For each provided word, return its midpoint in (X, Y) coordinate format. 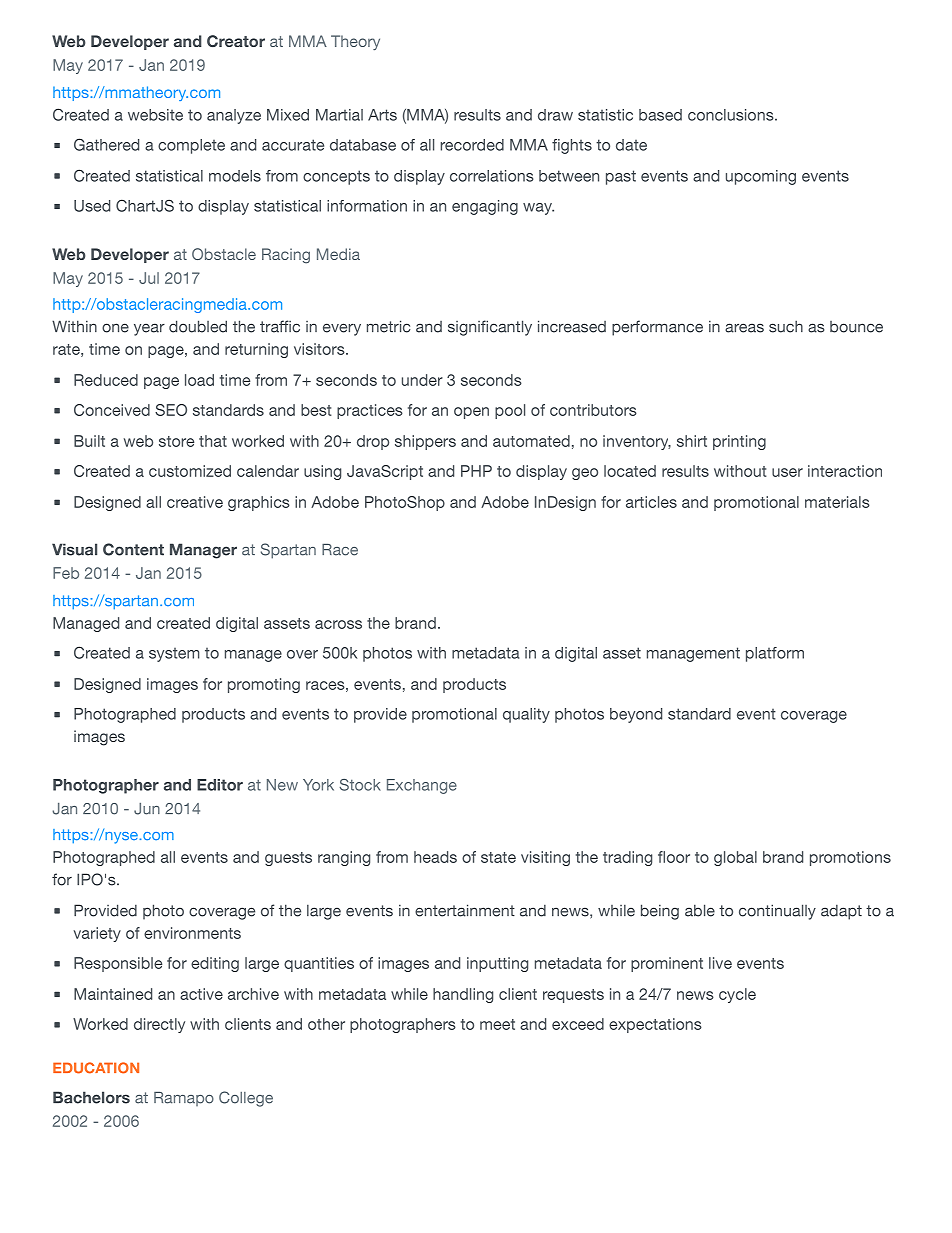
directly (159, 1025)
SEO (171, 410)
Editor (220, 785)
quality (526, 715)
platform (775, 654)
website (155, 115)
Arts (382, 115)
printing (739, 442)
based (660, 115)
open (471, 413)
